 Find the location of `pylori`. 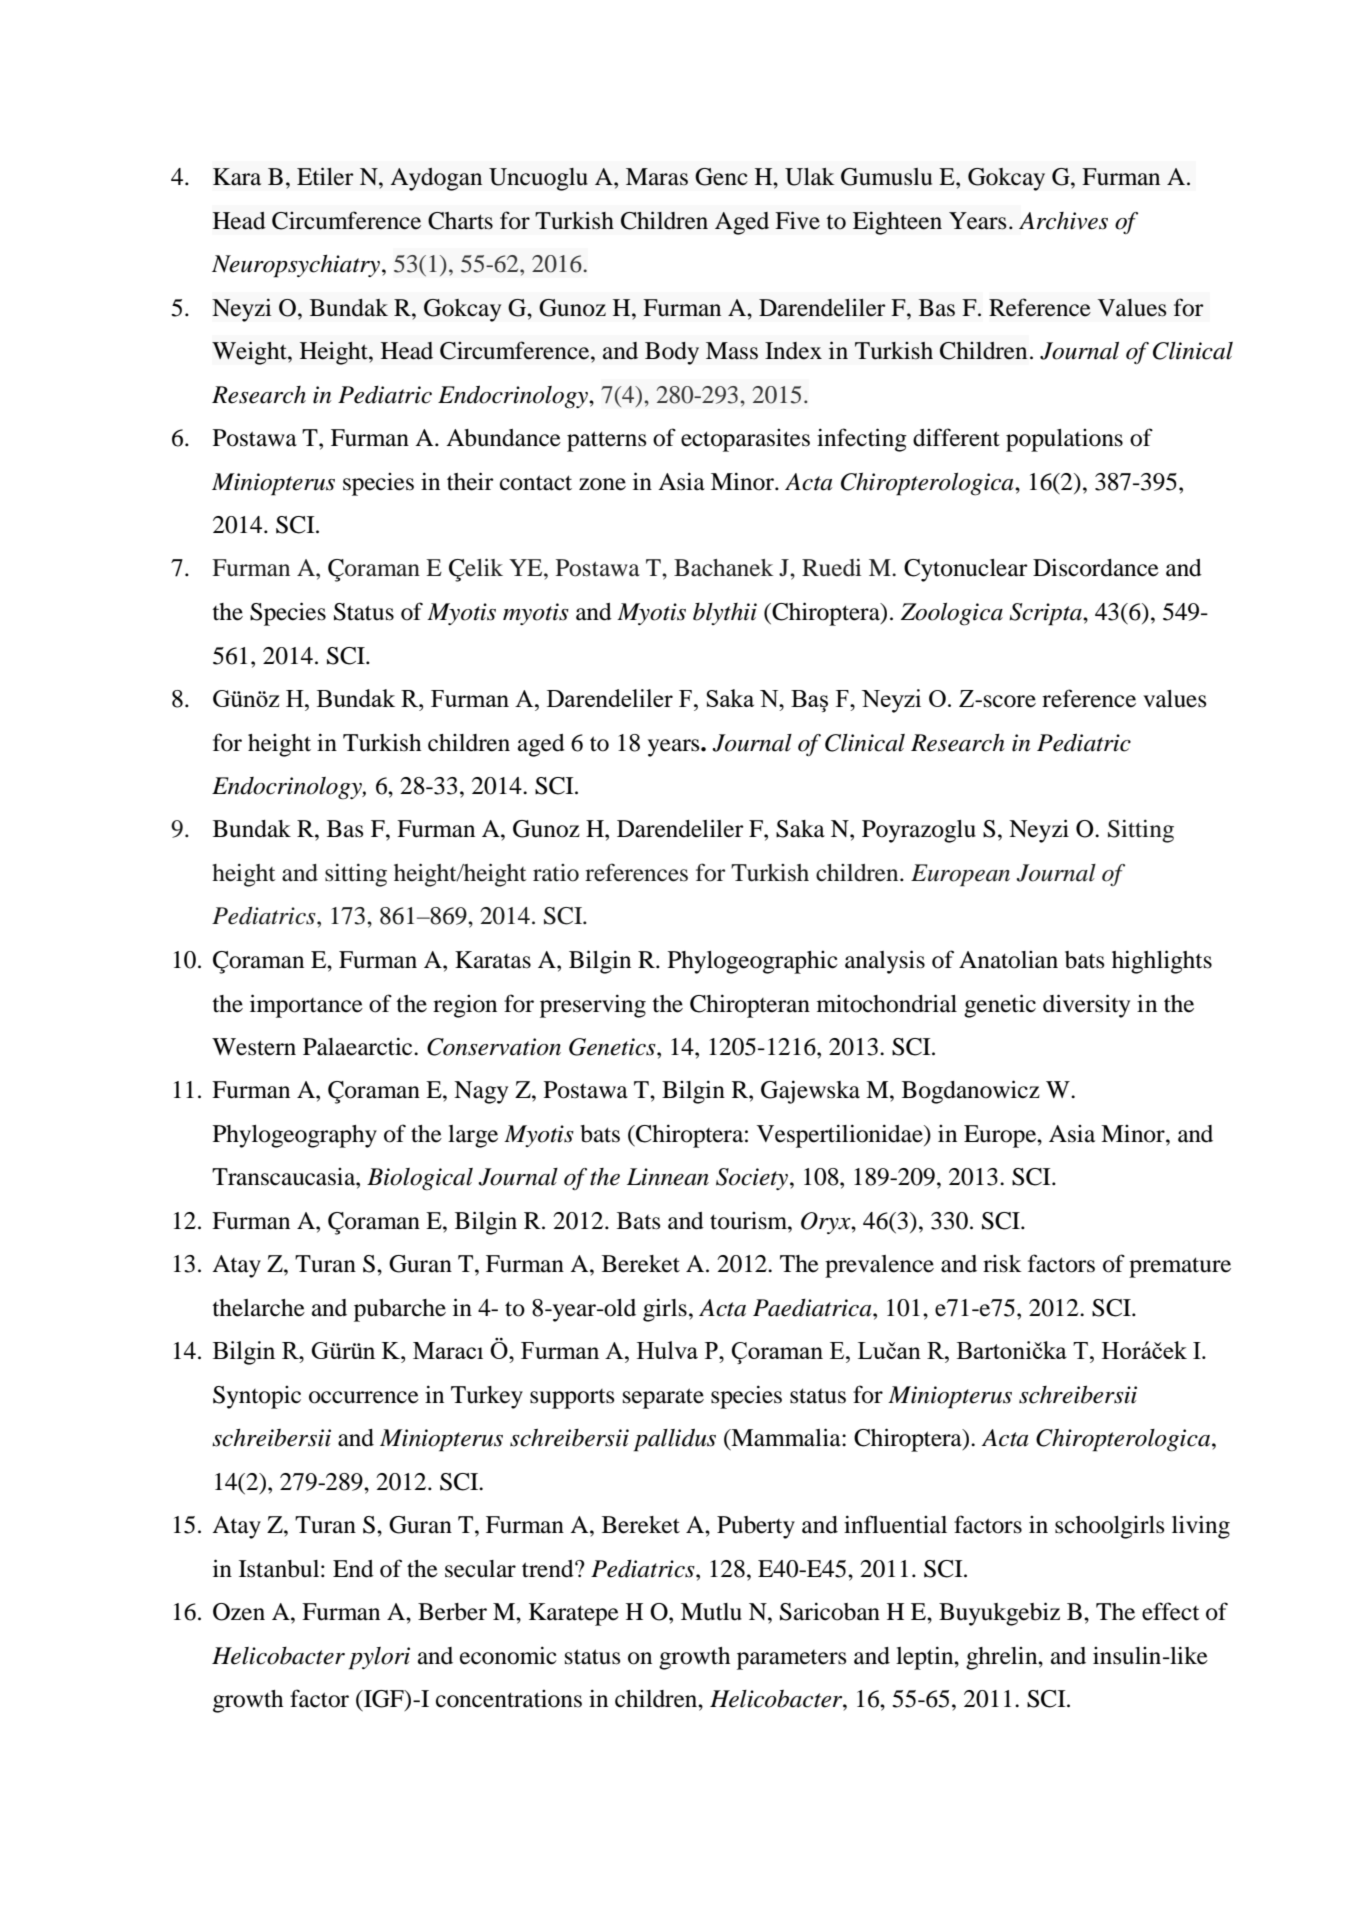

pylori is located at coordinates (379, 1658).
